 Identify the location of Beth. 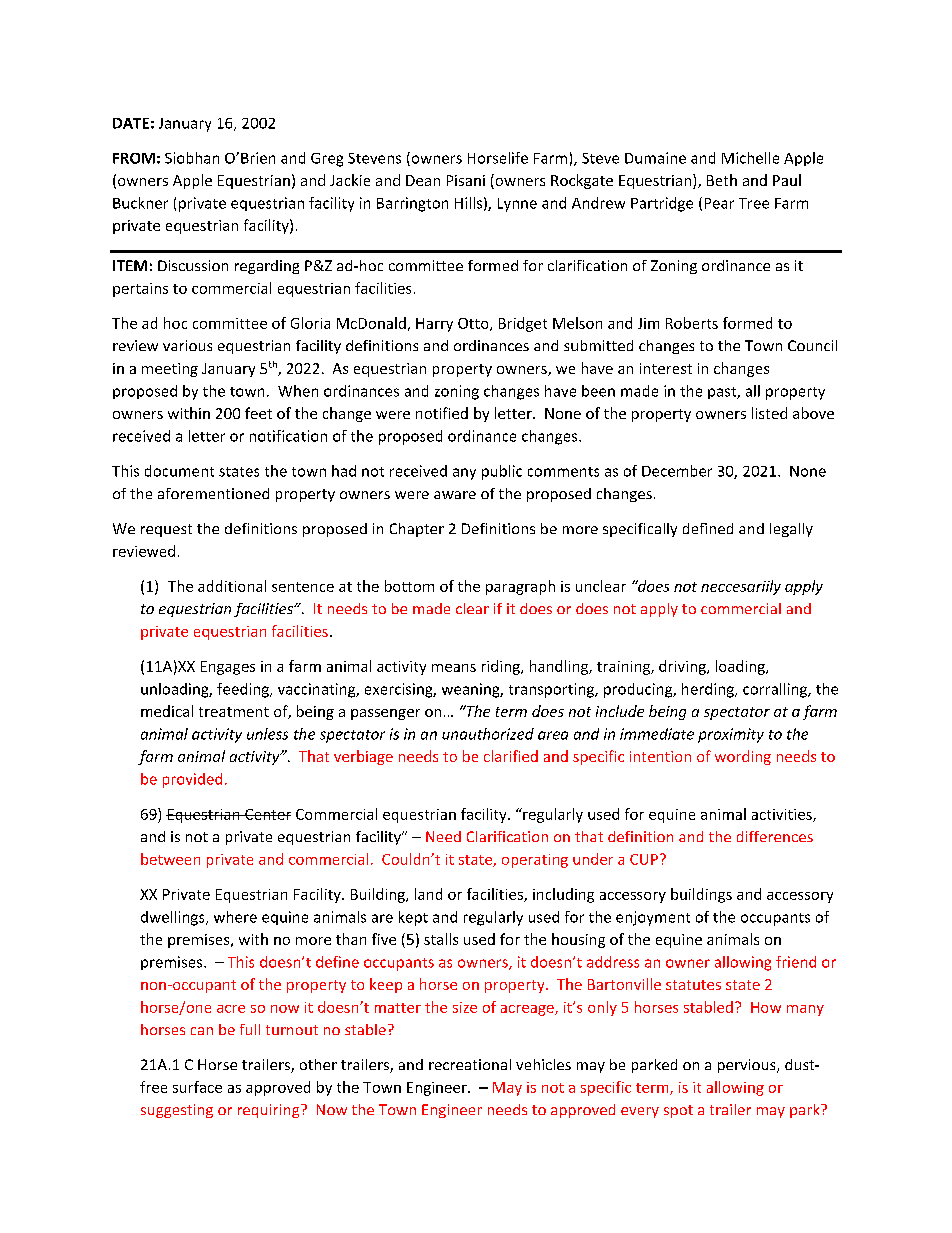
(722, 180).
